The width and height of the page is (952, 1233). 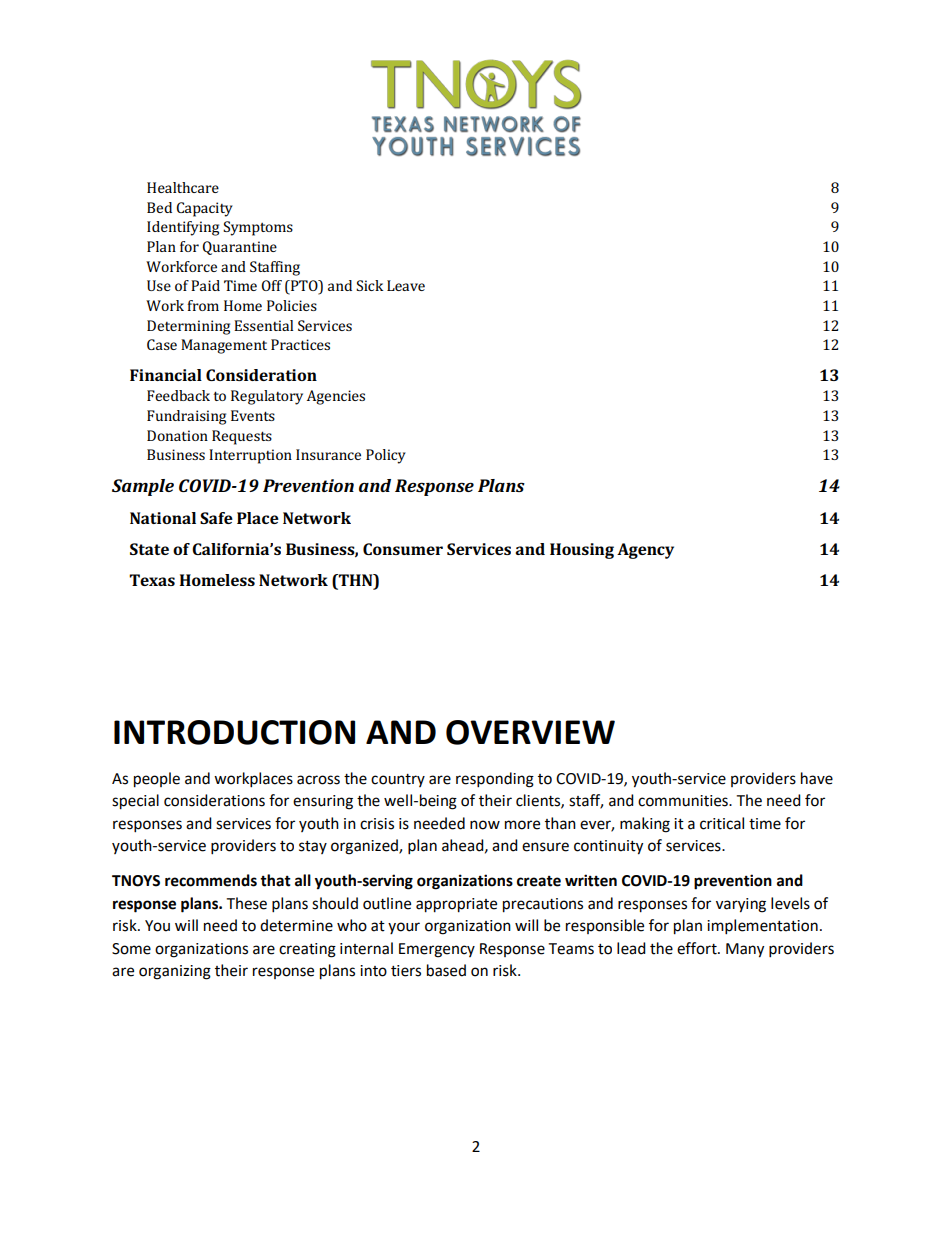 What do you see at coordinates (495, 780) in the page?
I see `responding` at bounding box center [495, 780].
